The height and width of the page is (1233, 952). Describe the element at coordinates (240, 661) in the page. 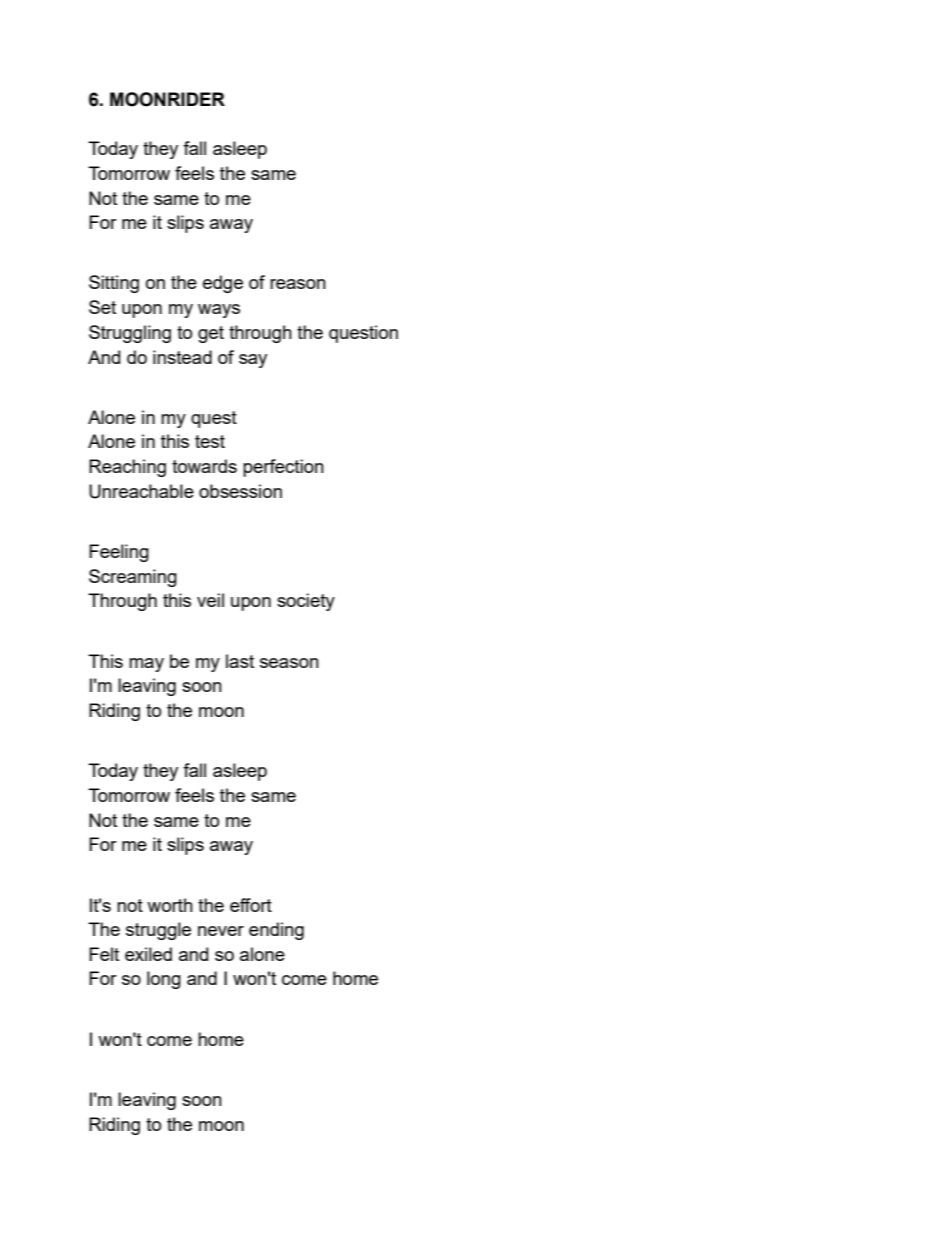

I see `last` at that location.
